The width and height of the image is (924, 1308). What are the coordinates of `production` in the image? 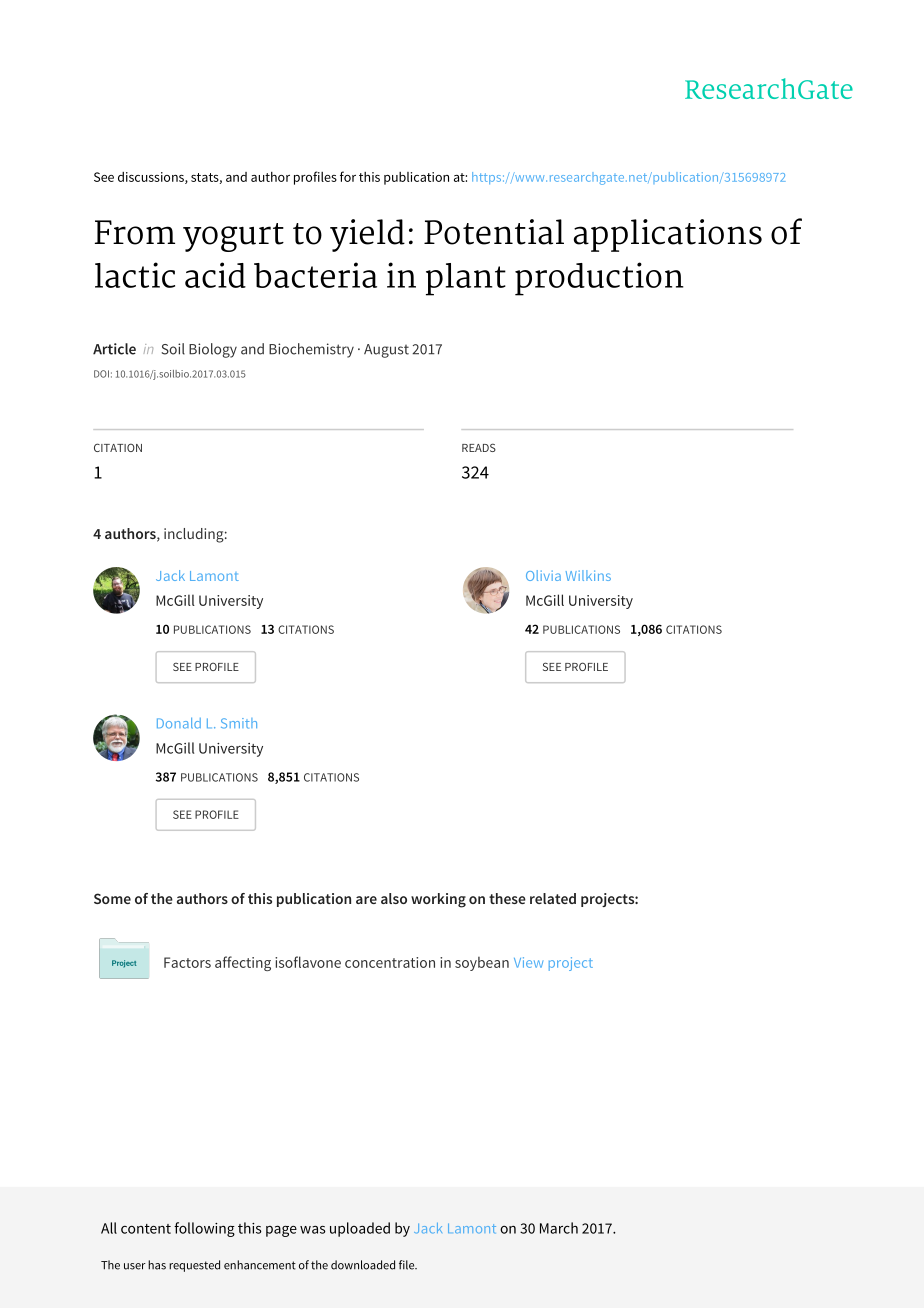 It's located at (599, 279).
